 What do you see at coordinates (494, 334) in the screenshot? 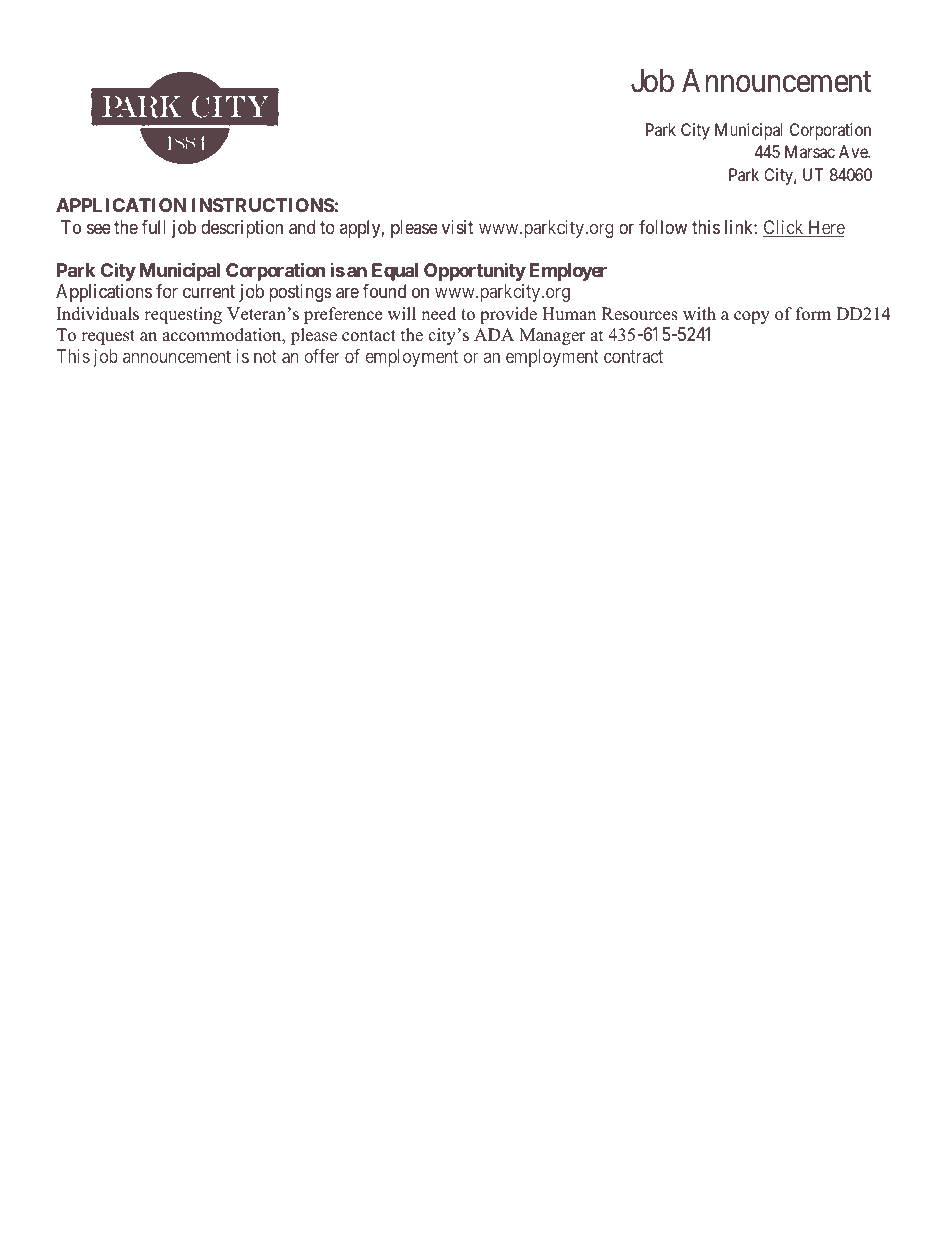
I see `ADA` at bounding box center [494, 334].
